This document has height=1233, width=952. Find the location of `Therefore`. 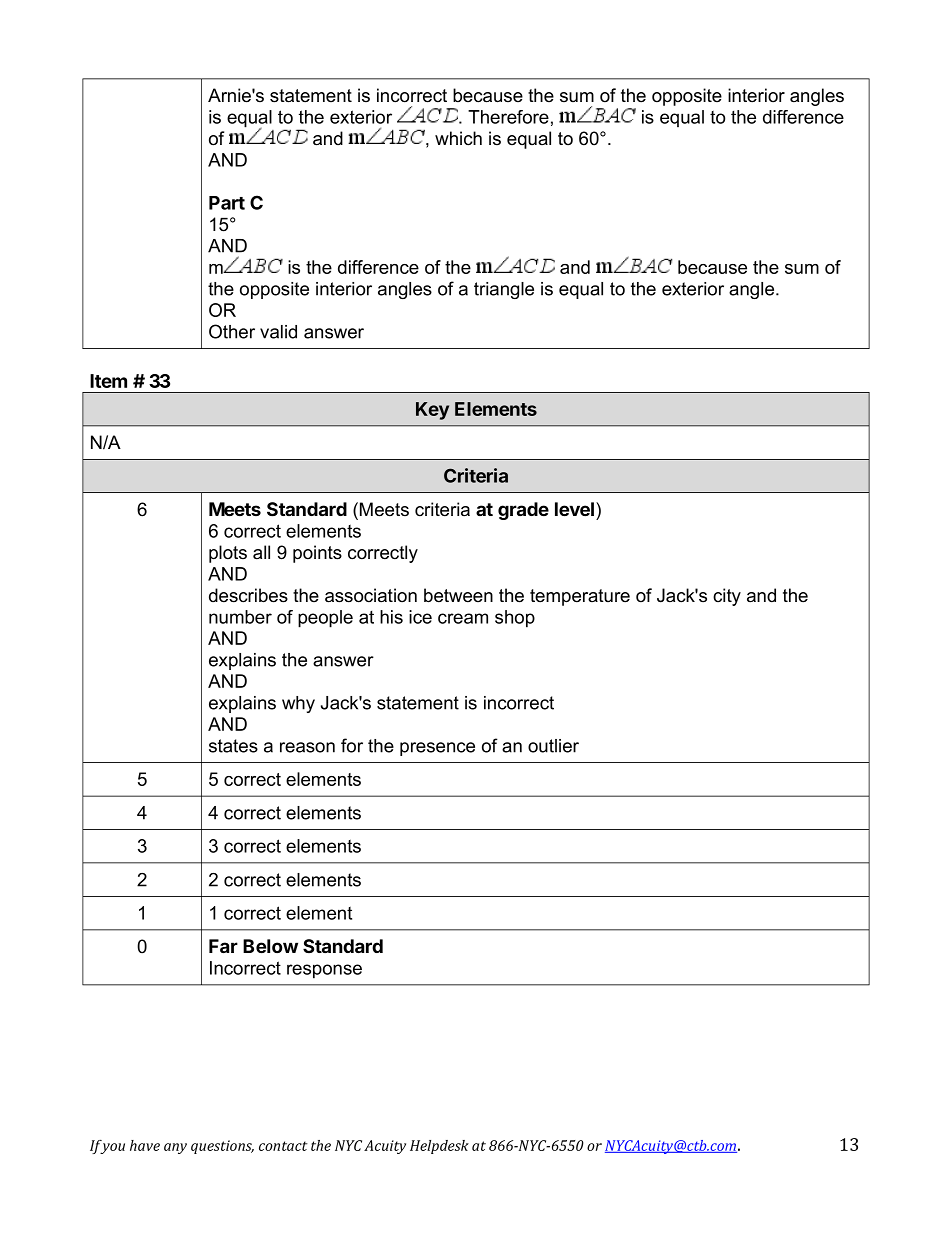

Therefore is located at coordinates (508, 117).
